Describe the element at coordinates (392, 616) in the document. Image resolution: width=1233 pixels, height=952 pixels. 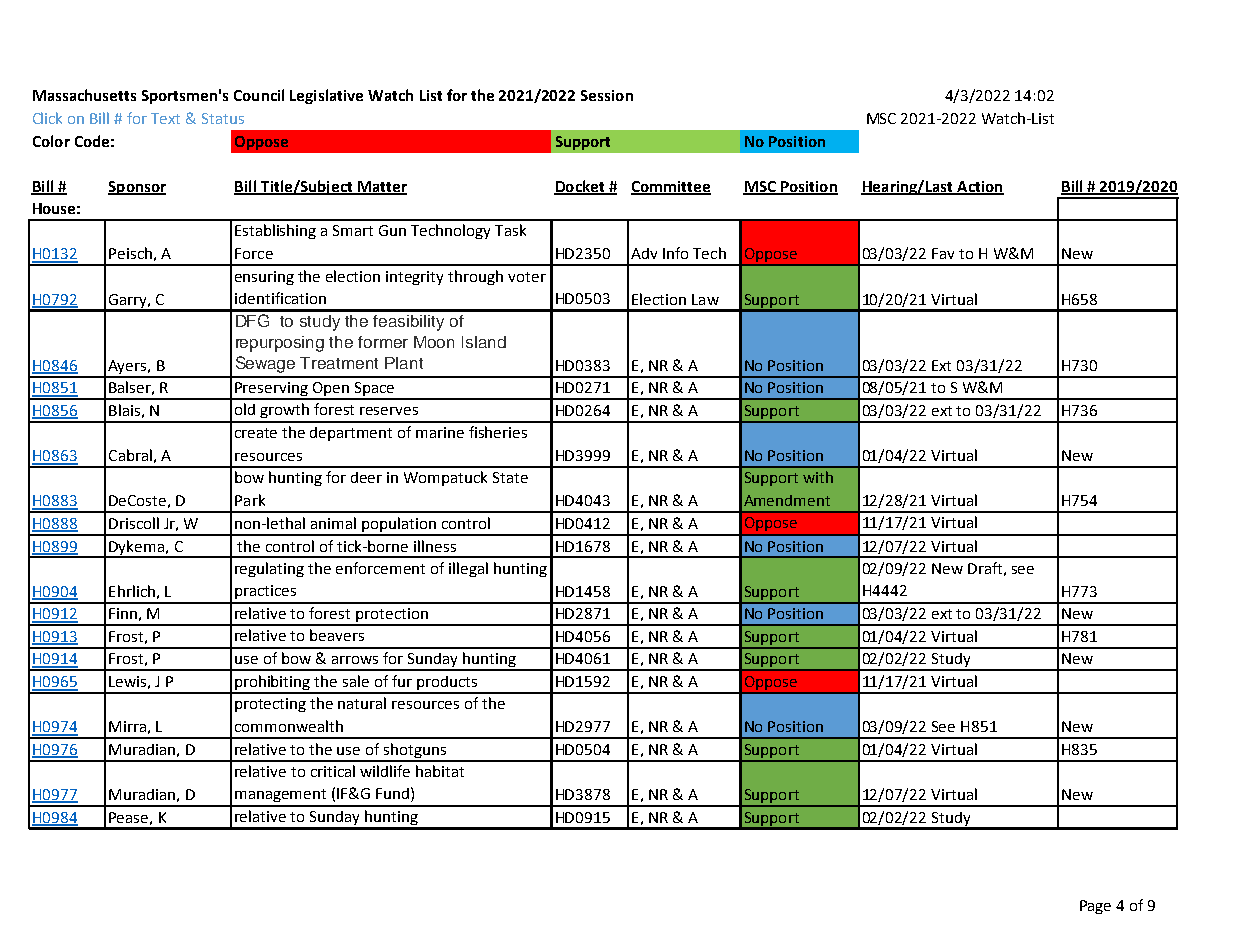
I see `protection` at that location.
